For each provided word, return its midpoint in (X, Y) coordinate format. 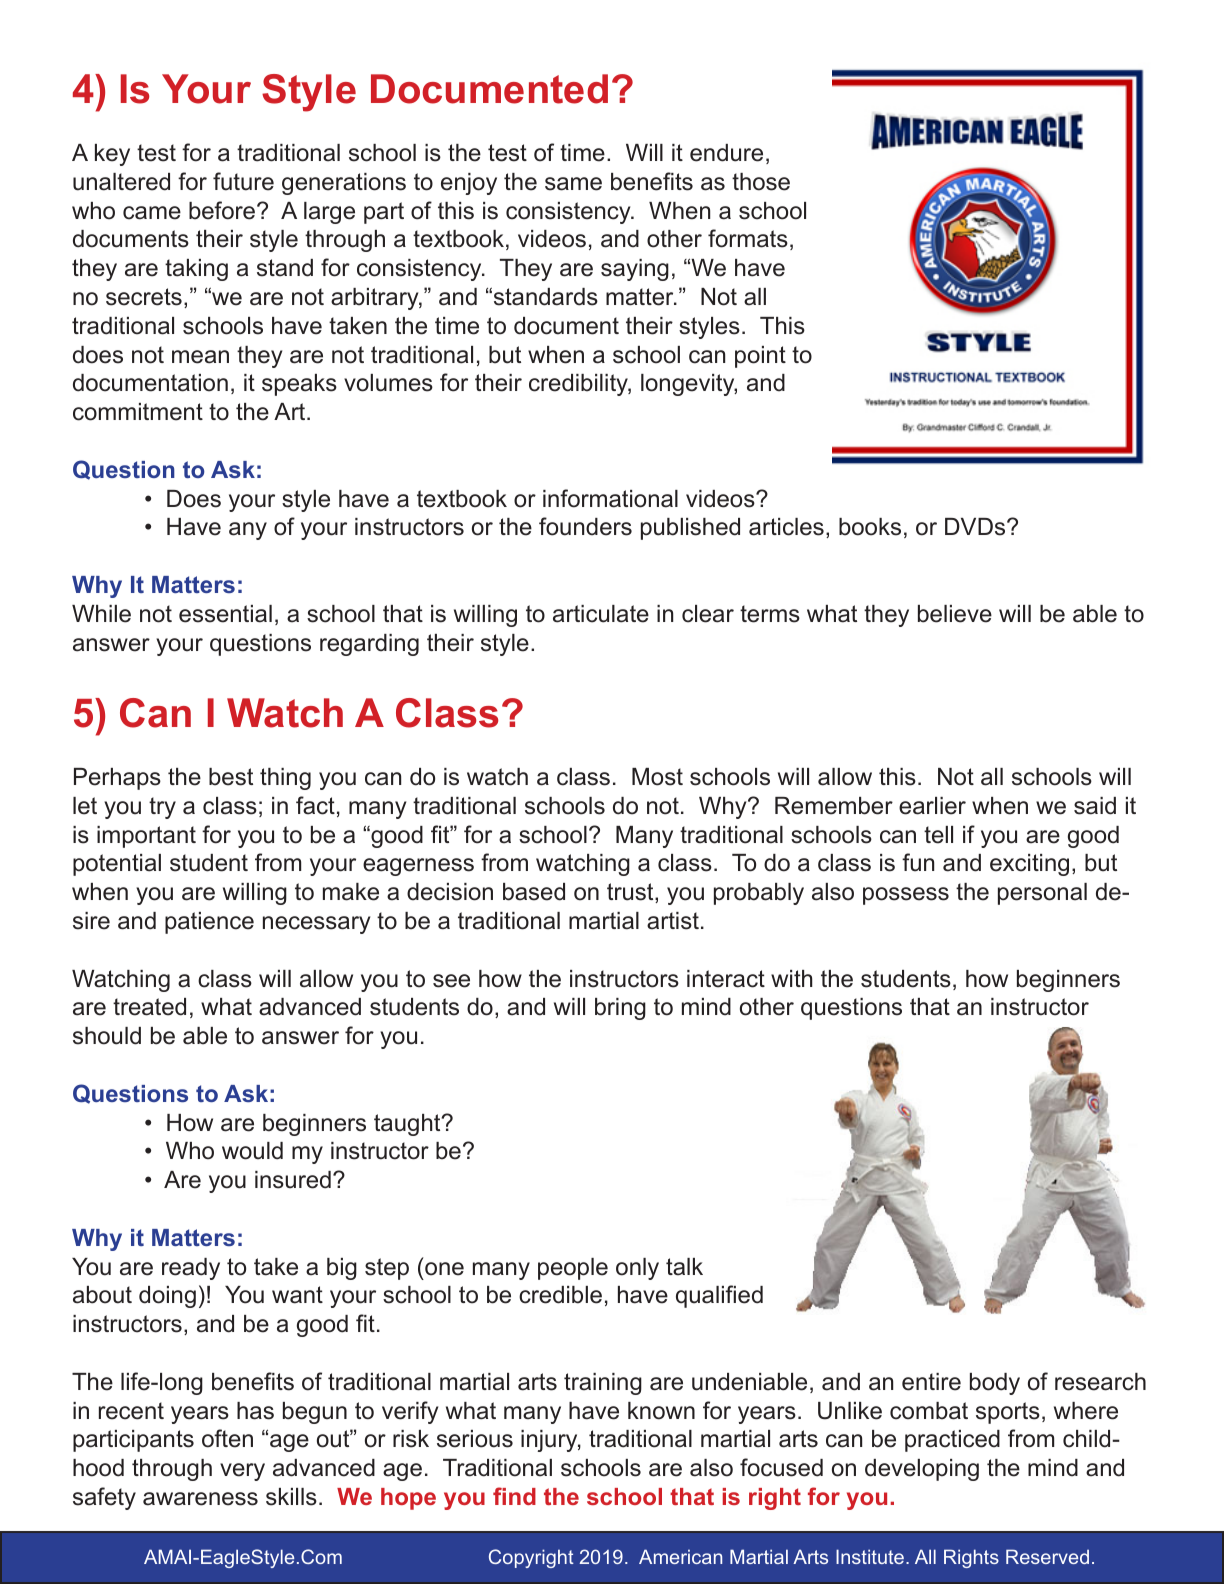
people (573, 1269)
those (761, 182)
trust (631, 893)
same (573, 184)
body (995, 1384)
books (870, 527)
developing (922, 1470)
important (146, 837)
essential (225, 614)
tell (938, 835)
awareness (200, 1499)
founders (585, 526)
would (252, 1151)
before (223, 210)
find (514, 1496)
